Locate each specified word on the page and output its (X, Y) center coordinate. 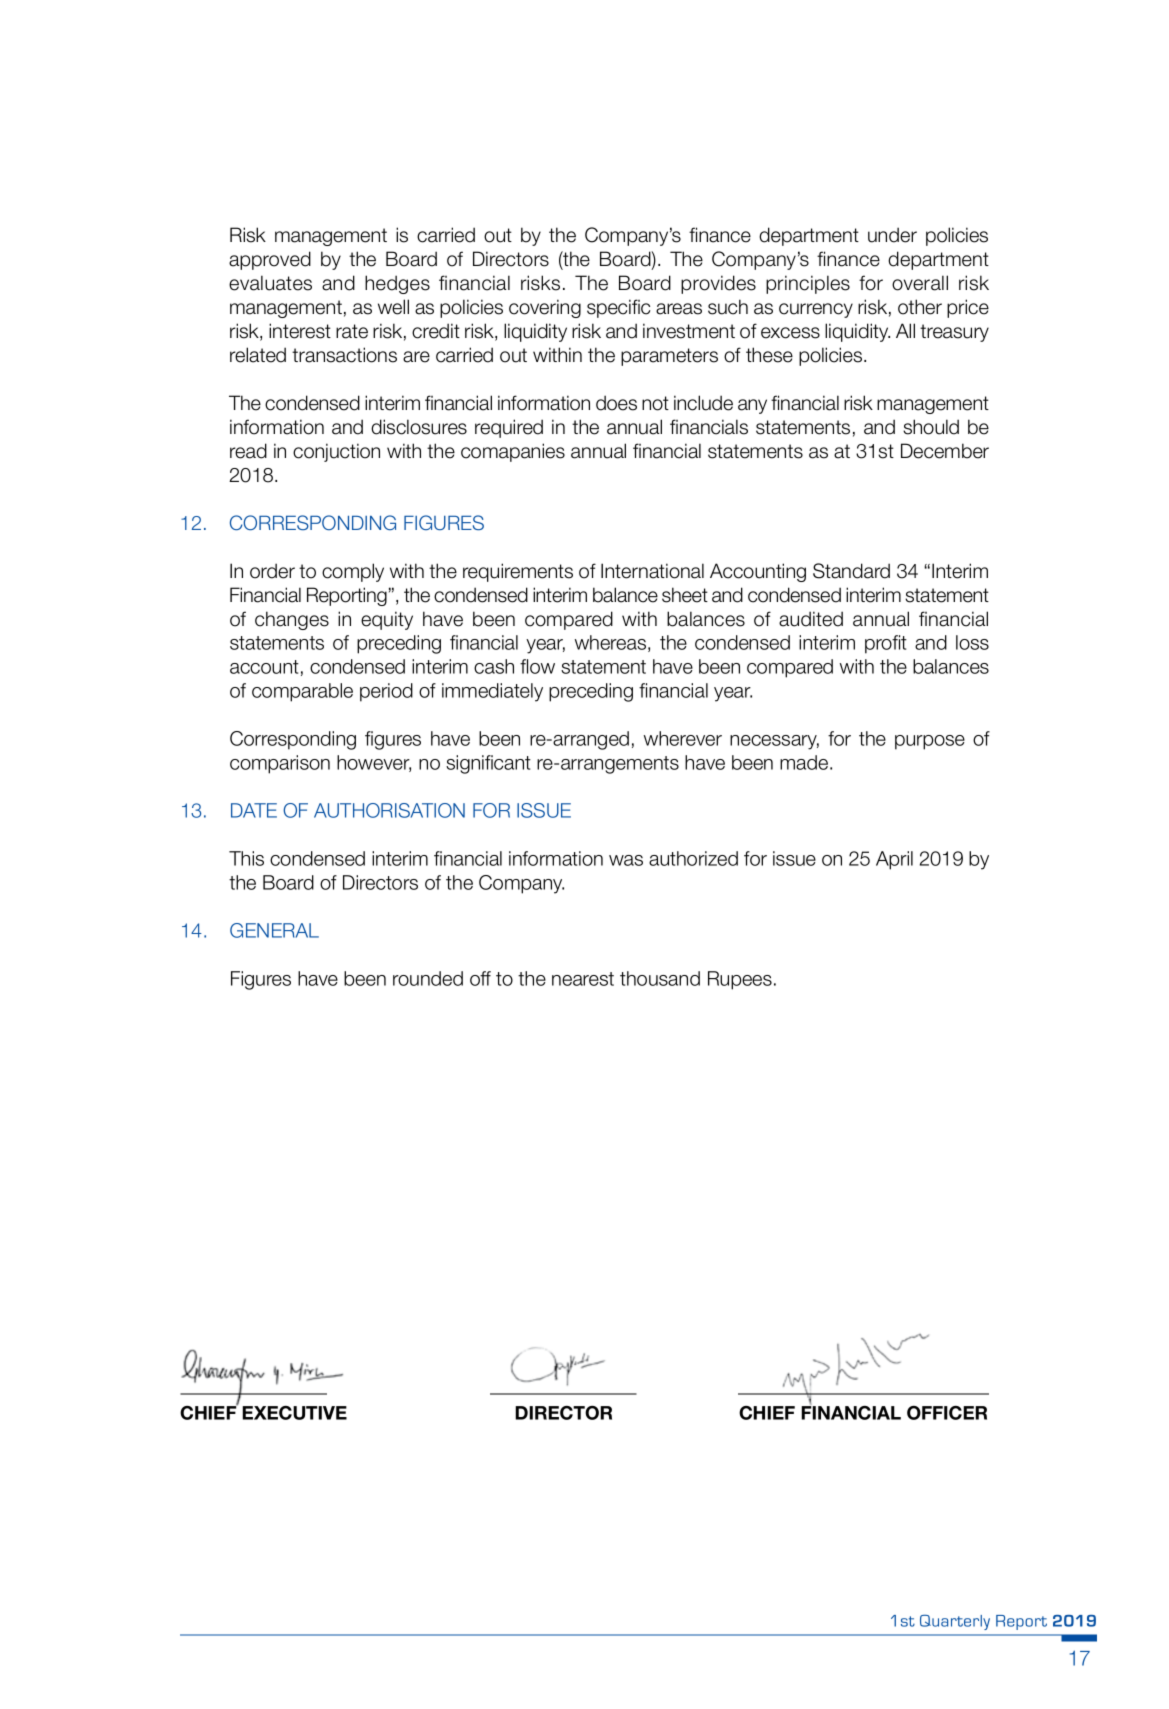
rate (352, 331)
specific (618, 308)
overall (920, 283)
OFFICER (947, 1413)
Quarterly (955, 1622)
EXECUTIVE (294, 1413)
